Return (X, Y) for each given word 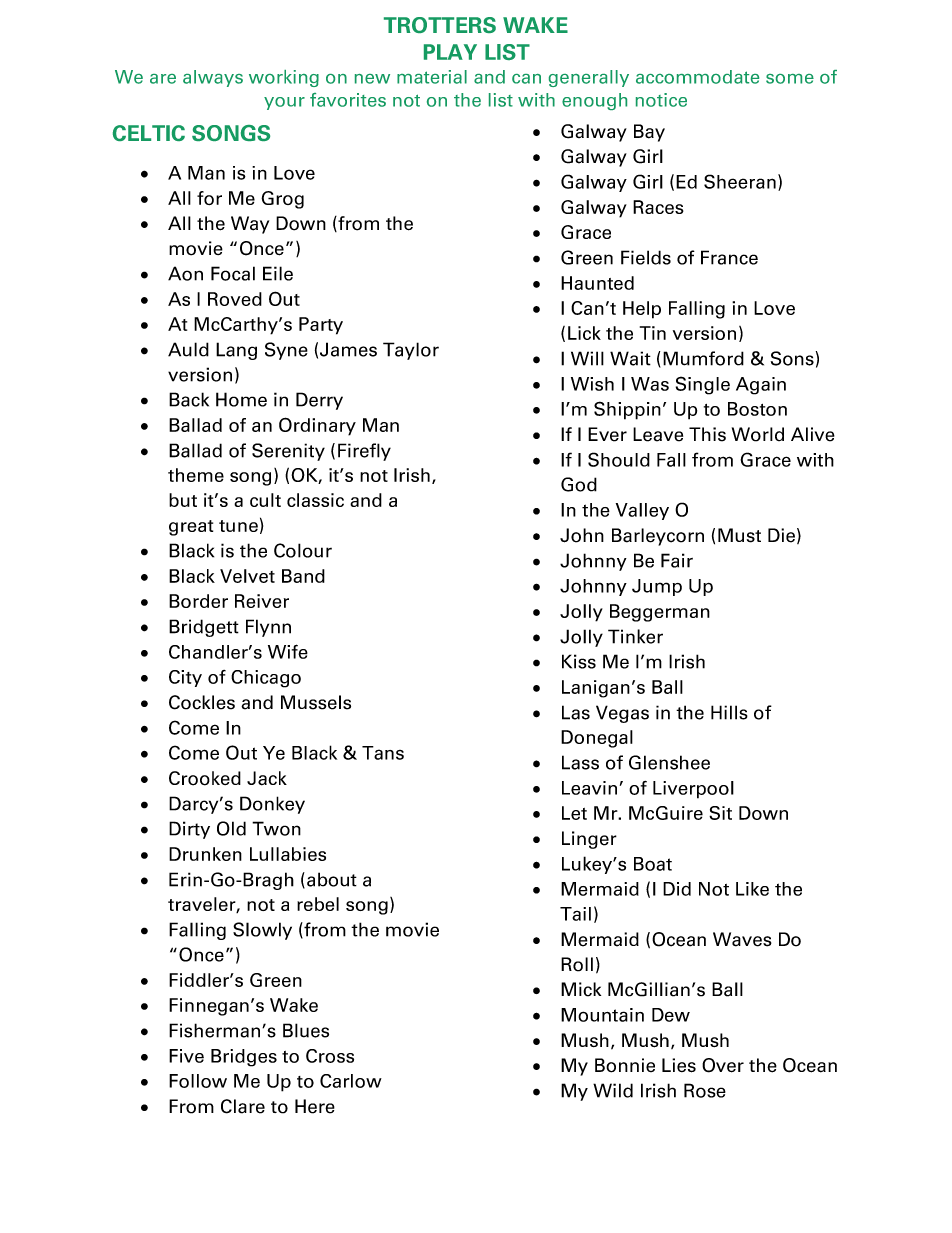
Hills (729, 712)
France (729, 257)
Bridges (244, 1058)
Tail (575, 914)
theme (196, 475)
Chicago (266, 679)
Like (752, 889)
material (432, 77)
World (758, 434)
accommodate (697, 77)
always (213, 78)
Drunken (205, 854)
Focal (233, 273)
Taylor (411, 351)
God (579, 484)
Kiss (579, 661)
